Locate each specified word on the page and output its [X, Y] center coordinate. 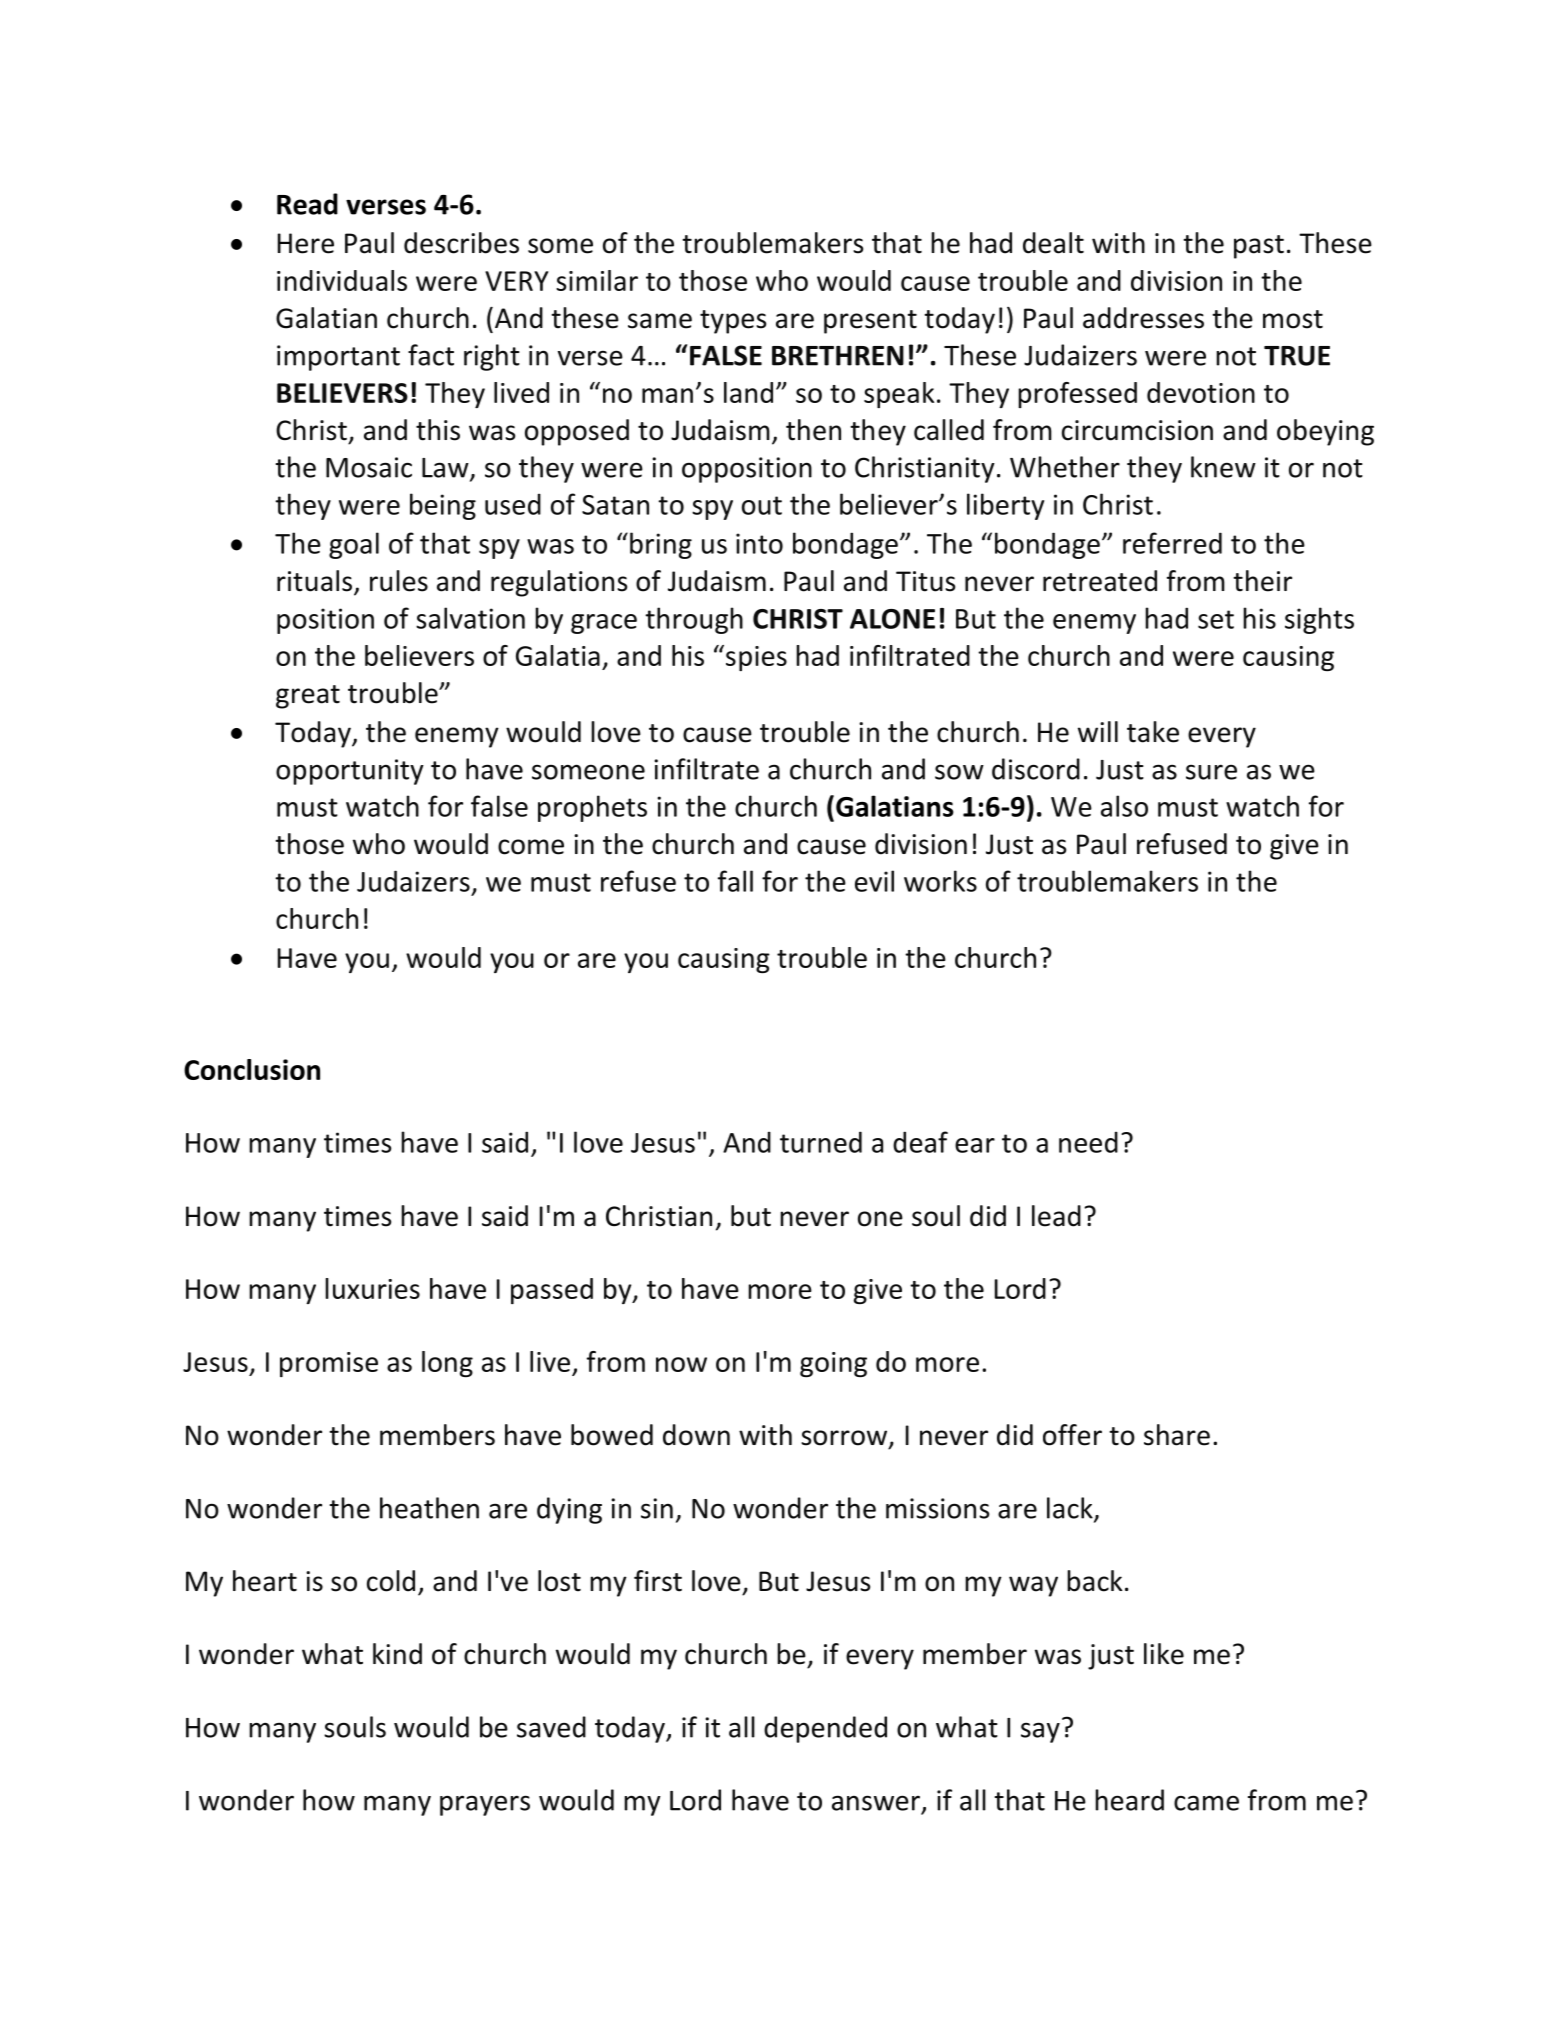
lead [1056, 1216]
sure [1211, 772]
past [1259, 247]
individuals [342, 280]
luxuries [372, 1288]
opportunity [350, 772]
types [733, 322]
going [833, 1364]
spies [756, 658]
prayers [485, 1805]
